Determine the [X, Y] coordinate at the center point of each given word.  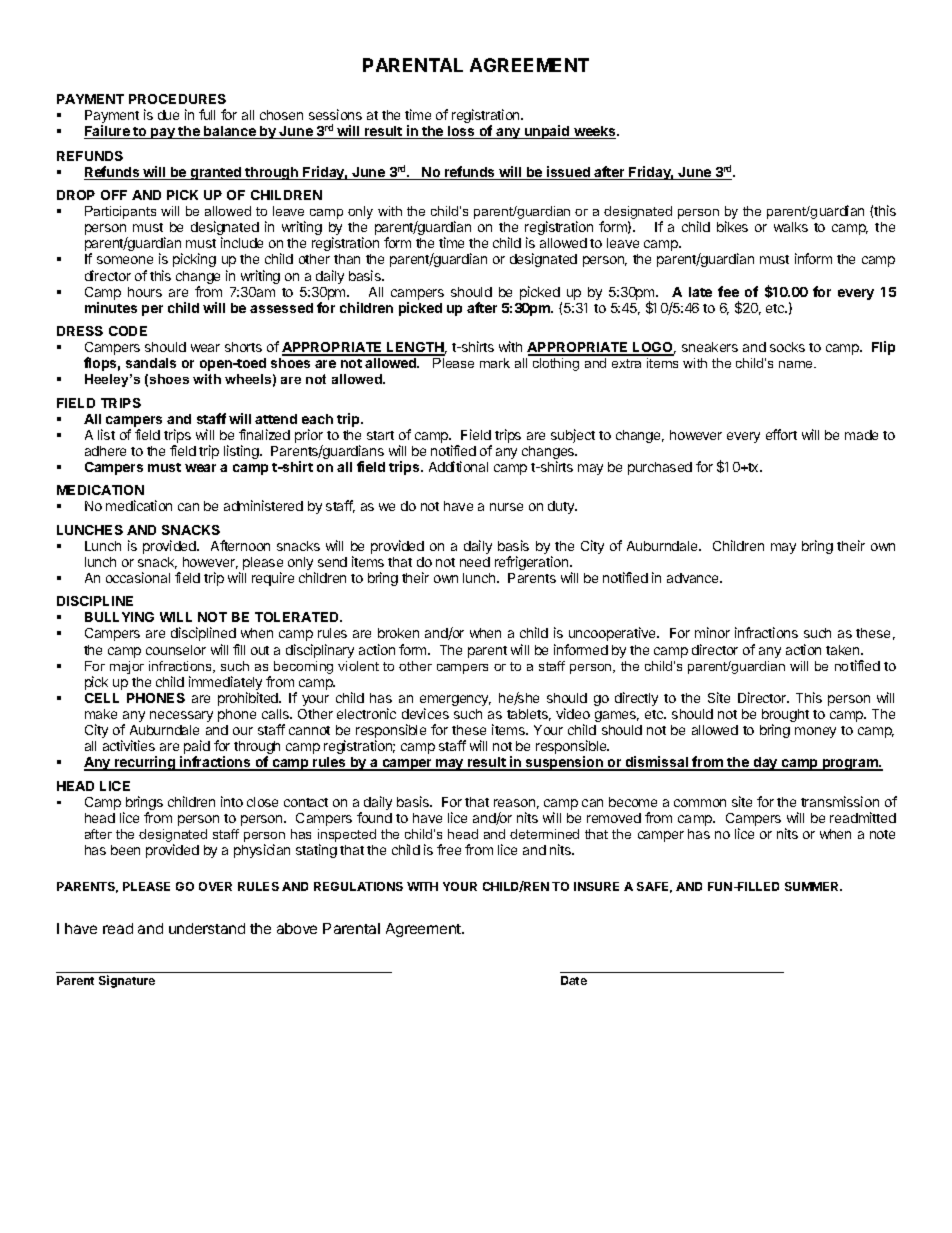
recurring [145, 763]
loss [461, 132]
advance [694, 578]
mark [495, 363]
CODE [128, 331]
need [475, 562]
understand [207, 928]
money [815, 732]
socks [787, 347]
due [168, 115]
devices [425, 713]
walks [791, 227]
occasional [138, 577]
